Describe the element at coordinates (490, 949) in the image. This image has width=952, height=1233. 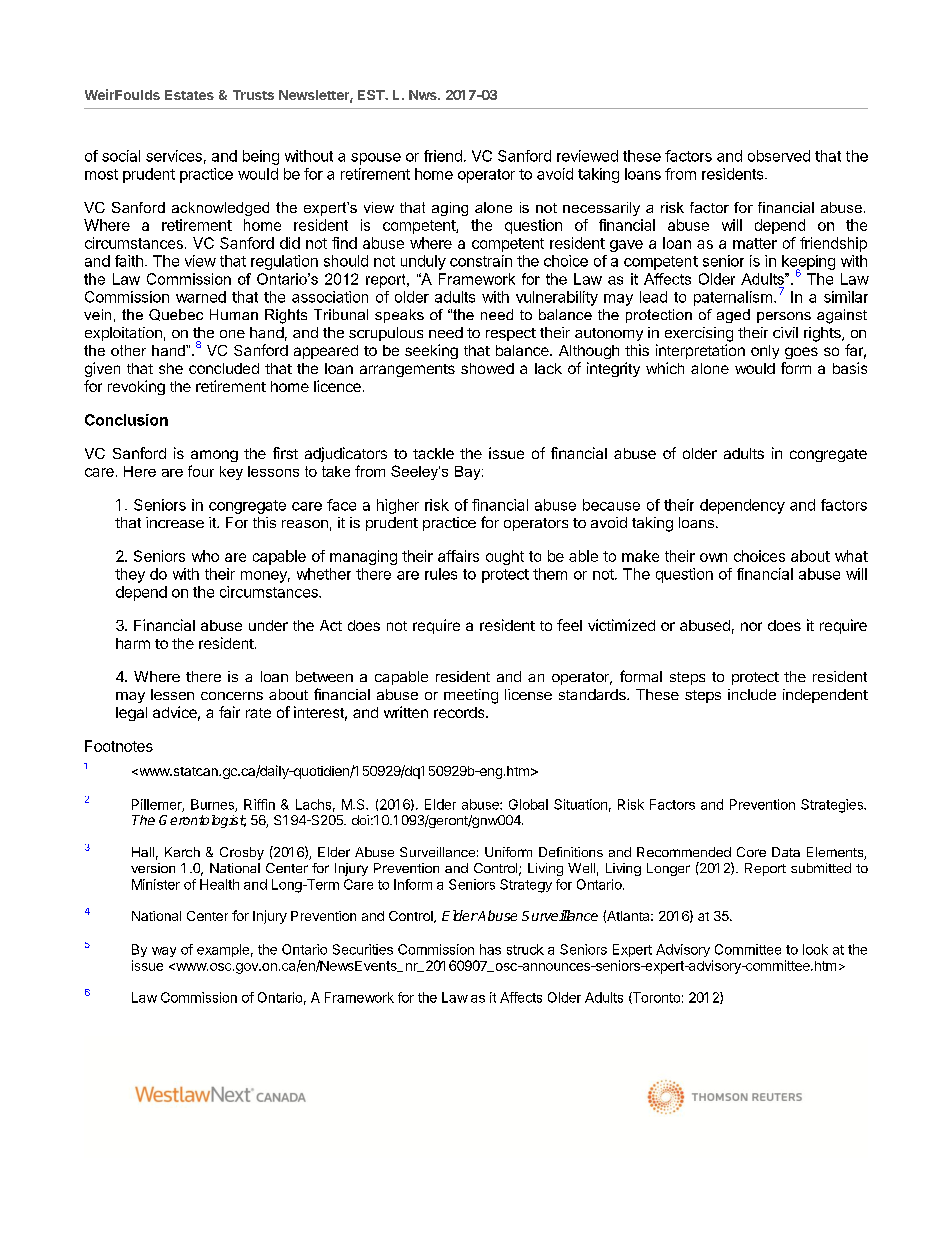
I see `has` at that location.
